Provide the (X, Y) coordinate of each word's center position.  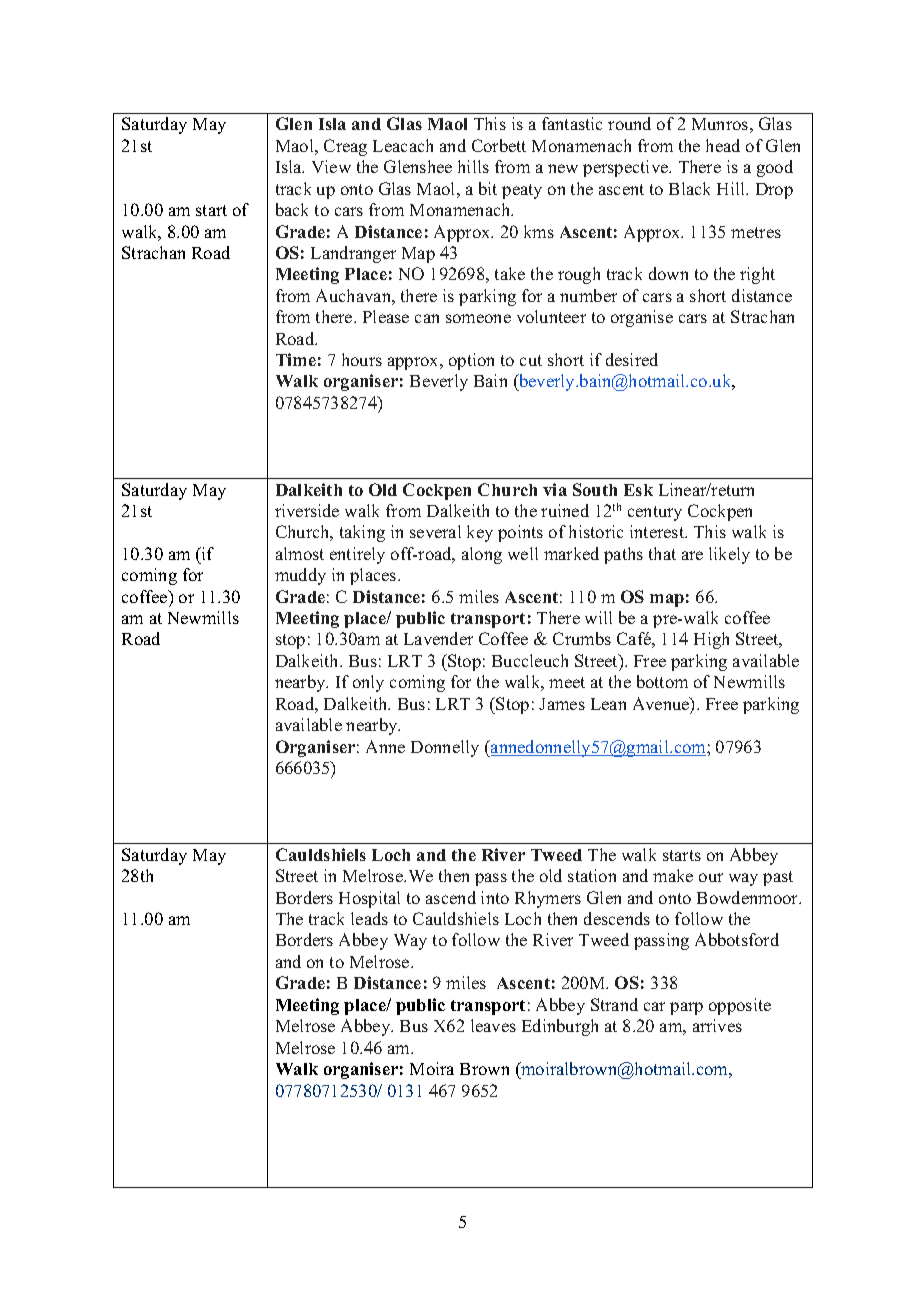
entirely (357, 555)
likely (729, 555)
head (723, 145)
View (331, 166)
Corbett (499, 145)
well (523, 553)
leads (369, 918)
